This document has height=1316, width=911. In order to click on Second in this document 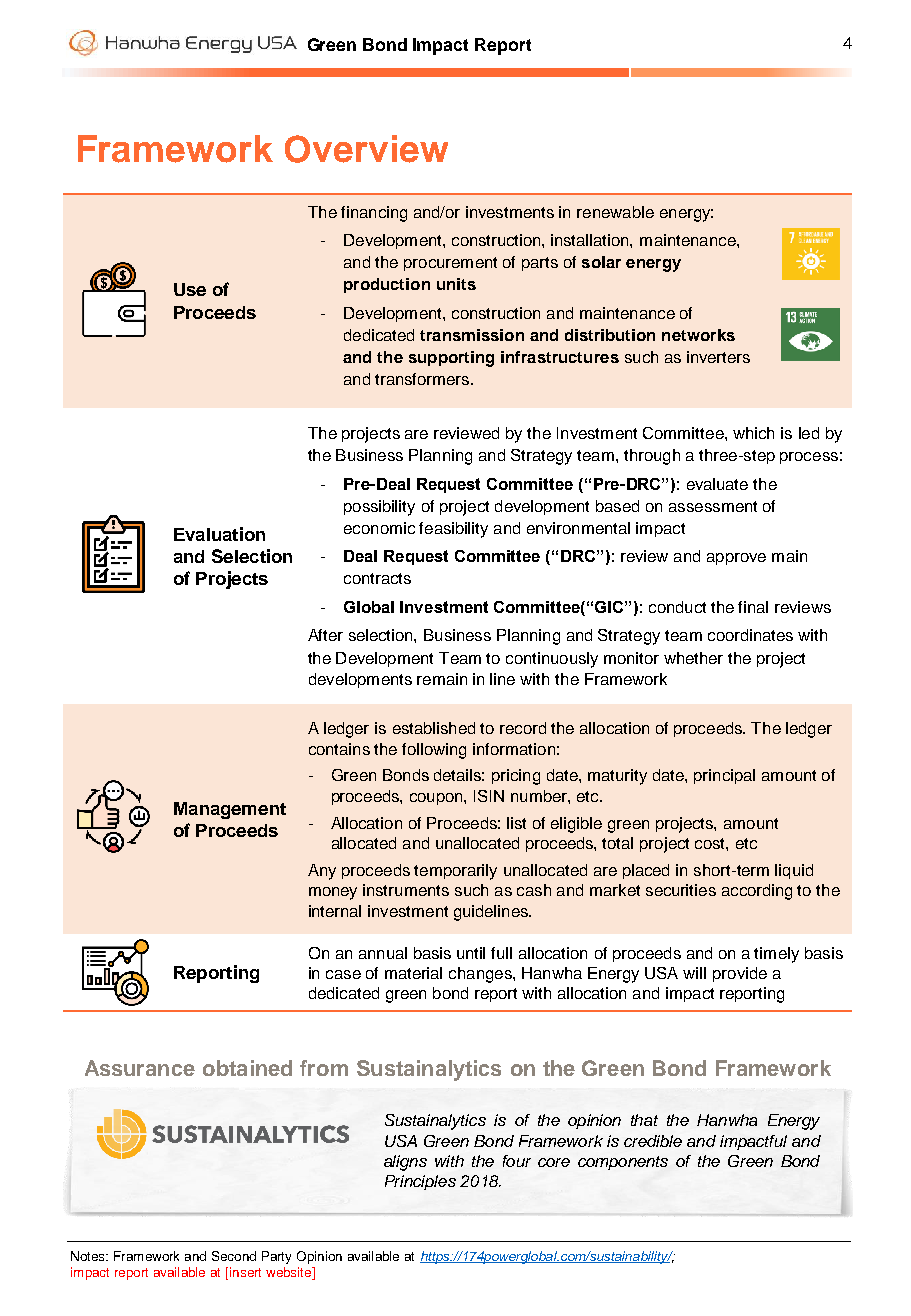, I will do `click(234, 1256)`.
